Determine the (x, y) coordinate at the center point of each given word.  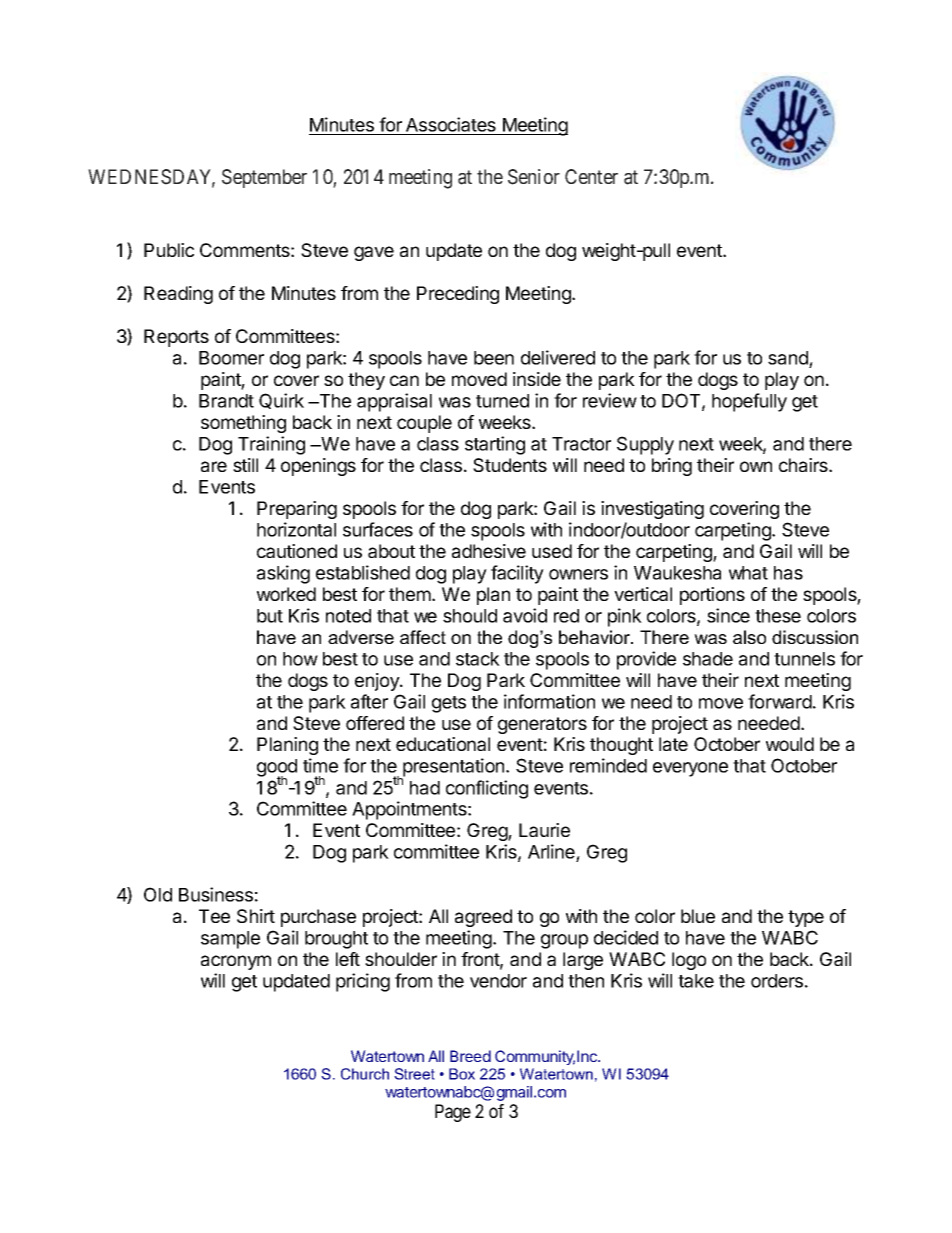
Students (510, 465)
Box (462, 1074)
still (245, 465)
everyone (690, 769)
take (696, 981)
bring (672, 467)
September (264, 178)
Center (591, 176)
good (277, 769)
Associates (451, 124)
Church (365, 1074)
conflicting (487, 789)
